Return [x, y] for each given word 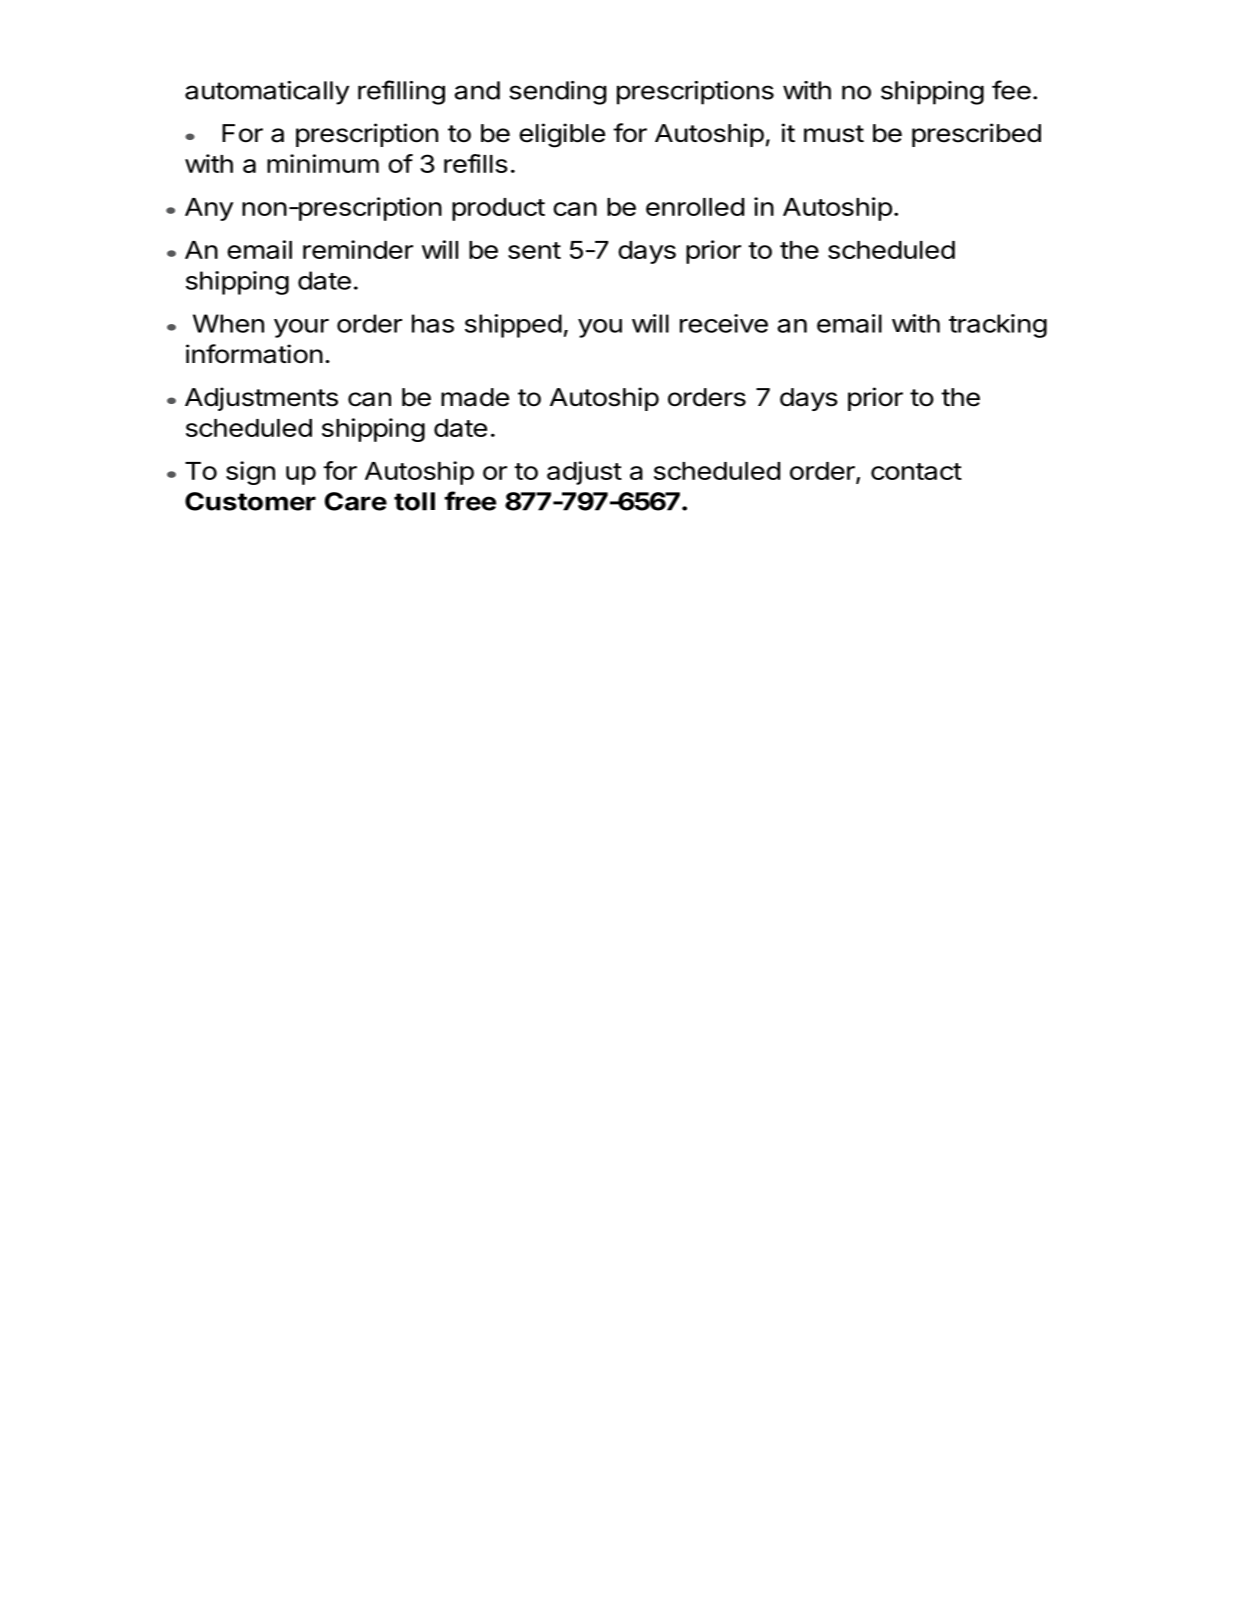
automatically [267, 93]
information [254, 354]
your [301, 328]
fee [1011, 90]
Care [356, 501]
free [470, 501]
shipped [513, 326]
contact [916, 471]
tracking [998, 326]
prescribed [976, 135]
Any [209, 209]
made [475, 397]
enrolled [695, 207]
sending [558, 93]
